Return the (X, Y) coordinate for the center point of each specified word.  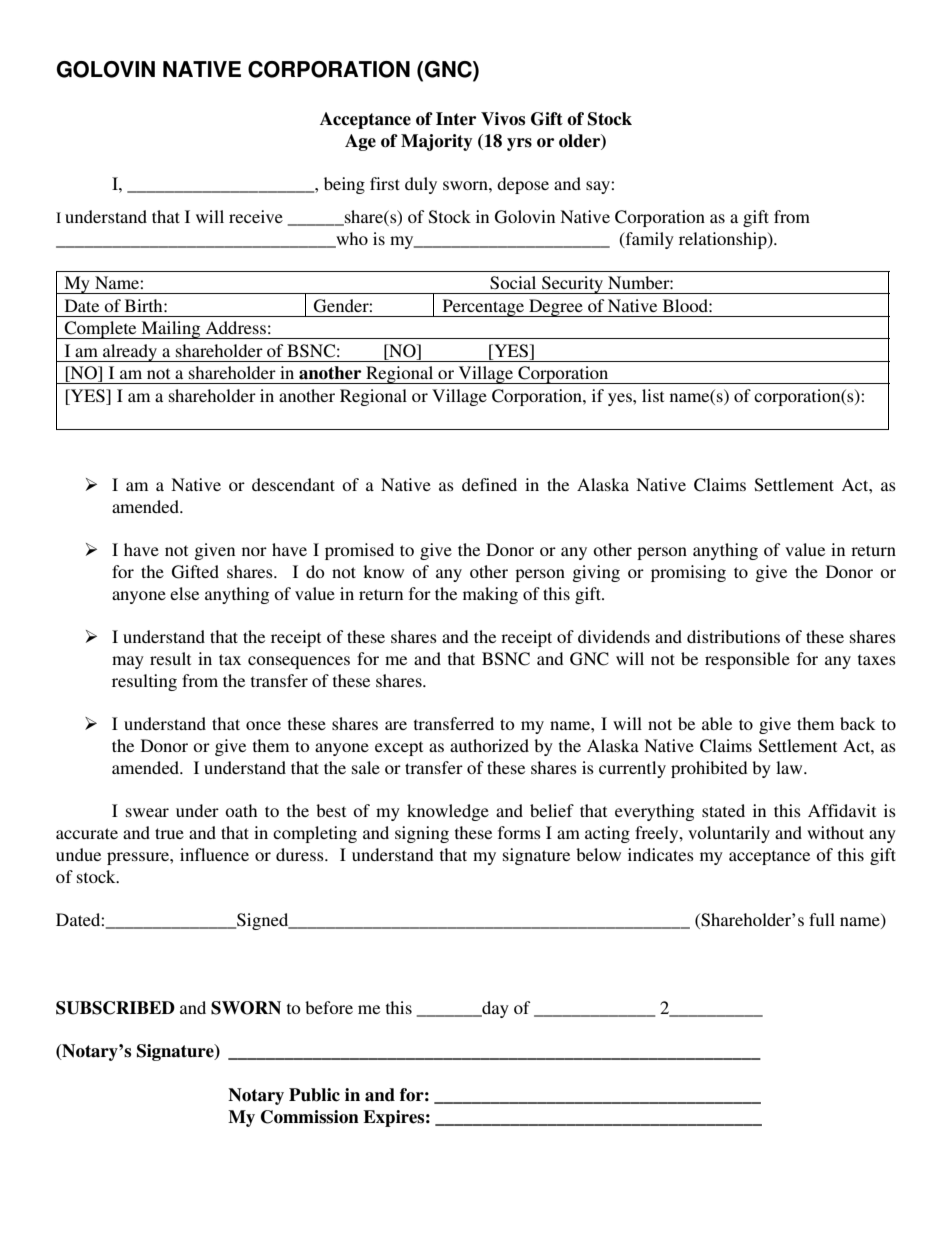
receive (256, 216)
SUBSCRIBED (115, 1008)
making (490, 595)
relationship (724, 240)
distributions (733, 636)
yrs (519, 144)
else (184, 593)
